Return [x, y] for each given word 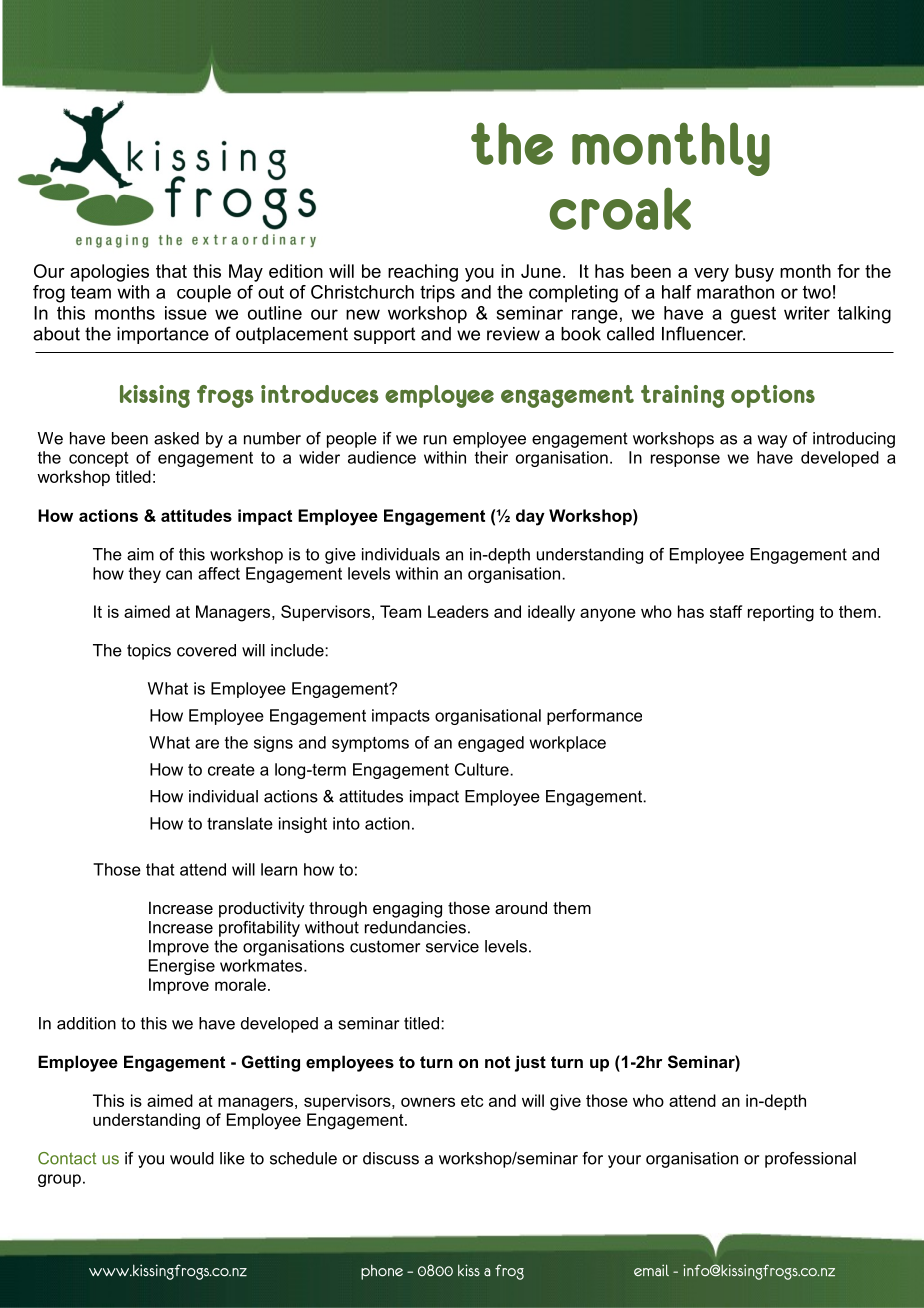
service [452, 946]
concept [98, 459]
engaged [491, 744]
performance [594, 717]
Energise [182, 967]
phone [382, 1272]
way [772, 441]
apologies [109, 273]
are [207, 744]
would [192, 1158]
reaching [423, 273]
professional [810, 1160]
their [491, 457]
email [651, 1270]
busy [754, 273]
